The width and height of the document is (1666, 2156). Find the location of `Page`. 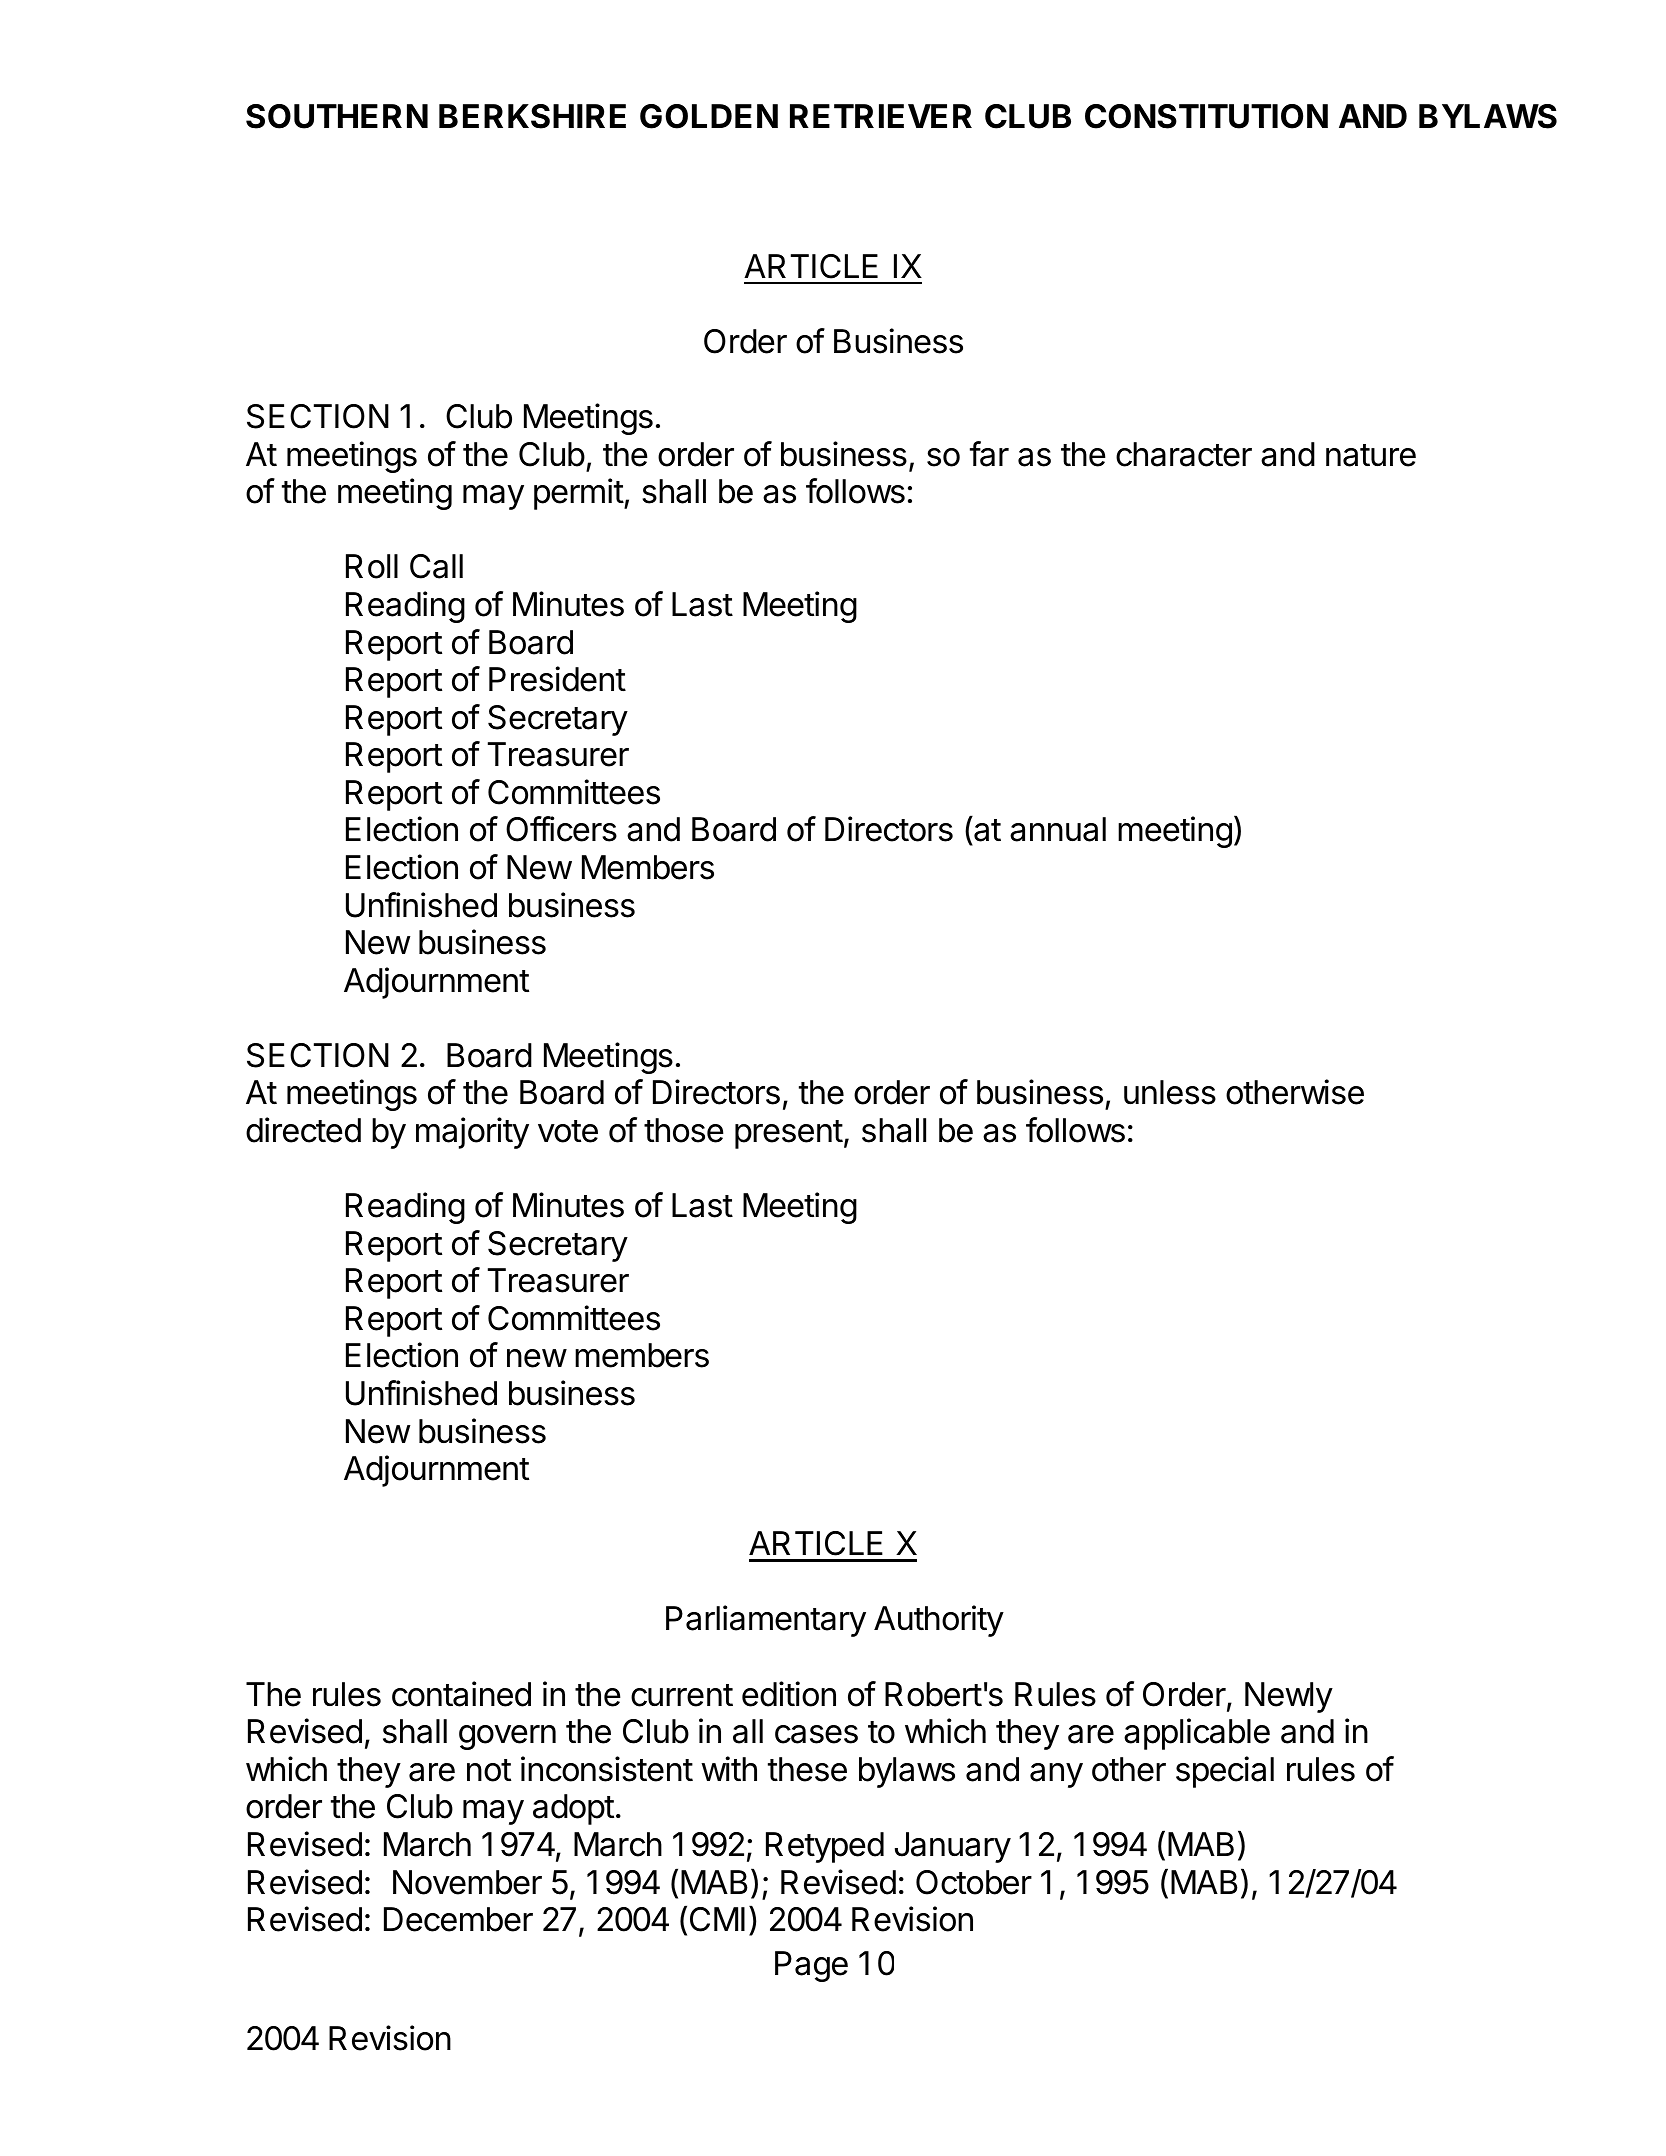

Page is located at coordinates (811, 1966).
